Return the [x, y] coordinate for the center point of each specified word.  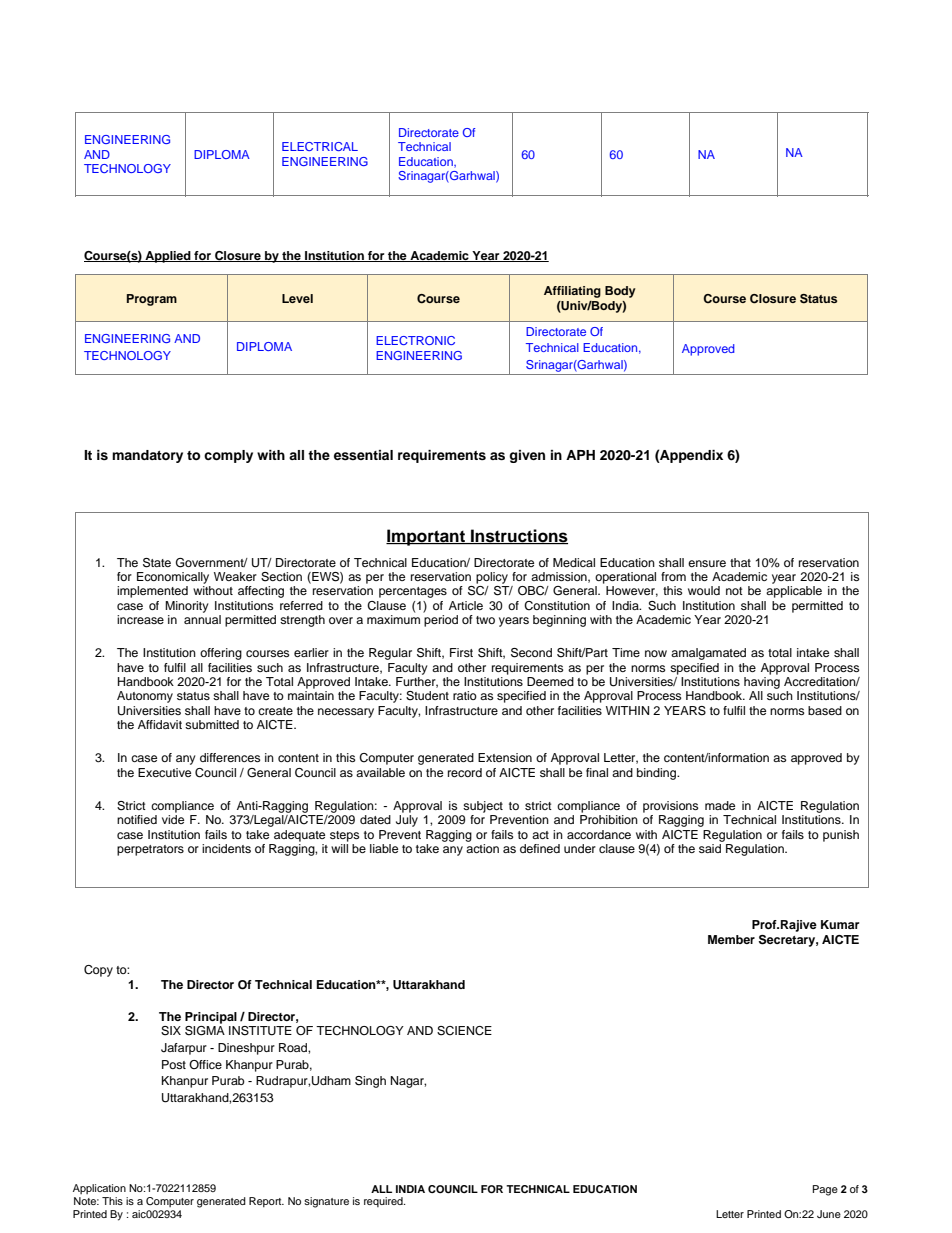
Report [266, 1202]
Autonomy [145, 697]
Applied [168, 257]
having [762, 683]
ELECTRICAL [320, 146]
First [461, 652]
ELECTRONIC [415, 340]
